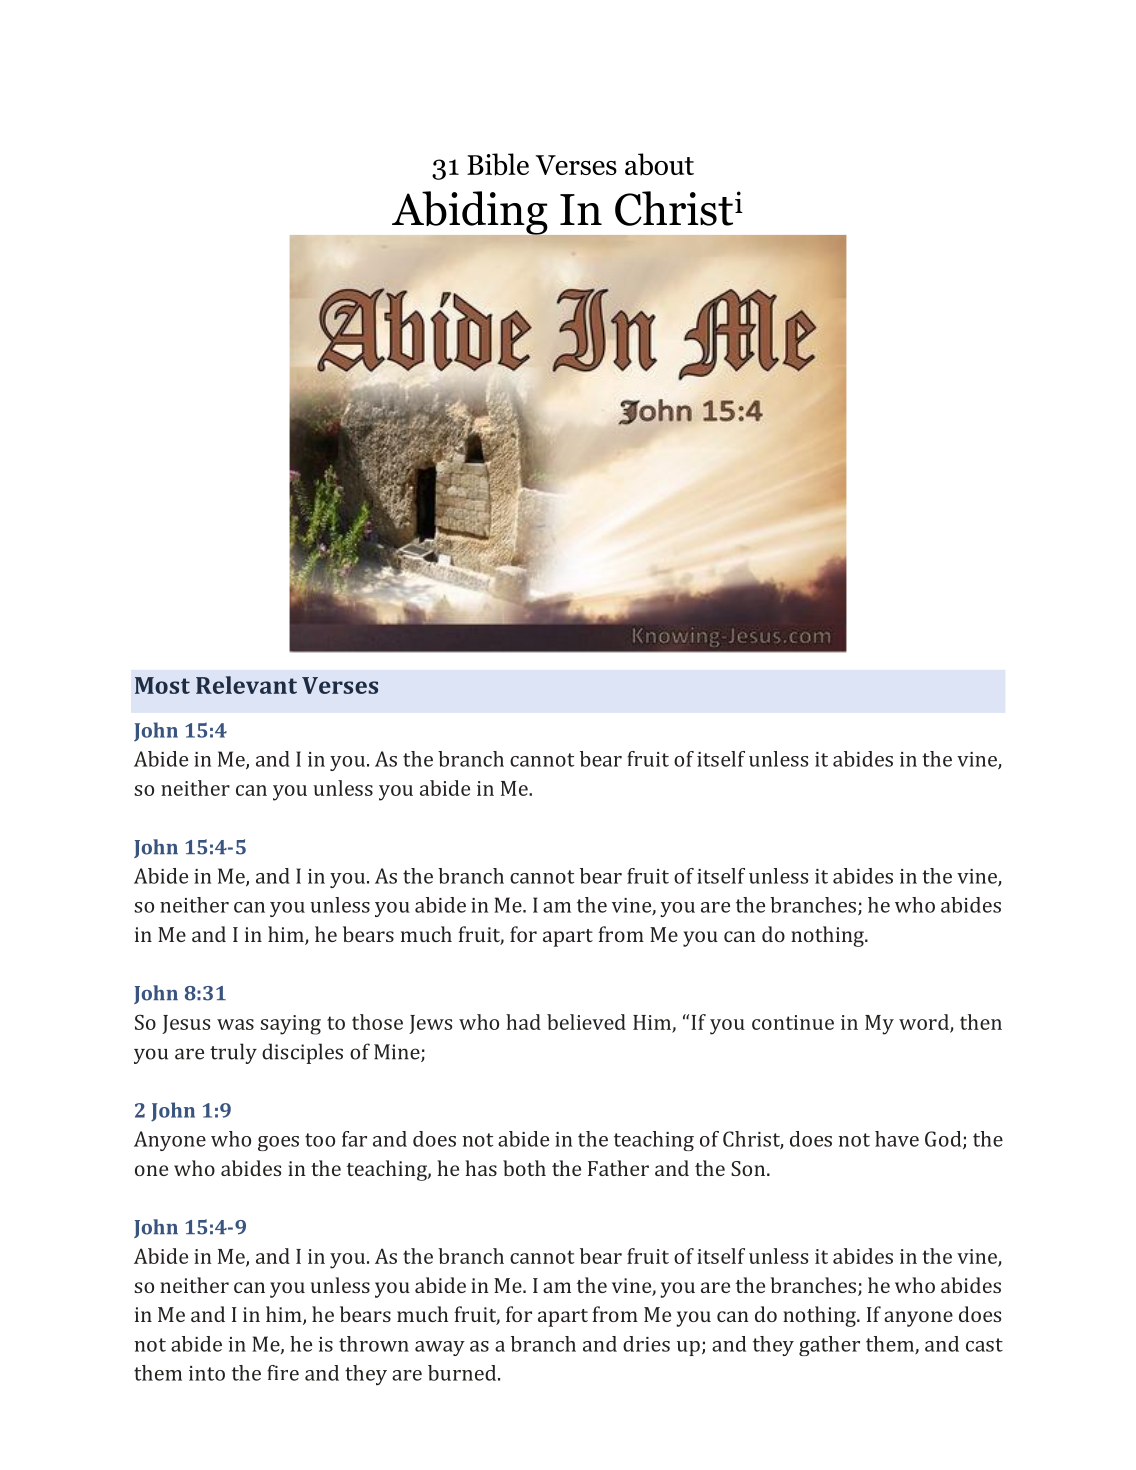  Describe the element at coordinates (469, 213) in the screenshot. I see `Abiding` at that location.
